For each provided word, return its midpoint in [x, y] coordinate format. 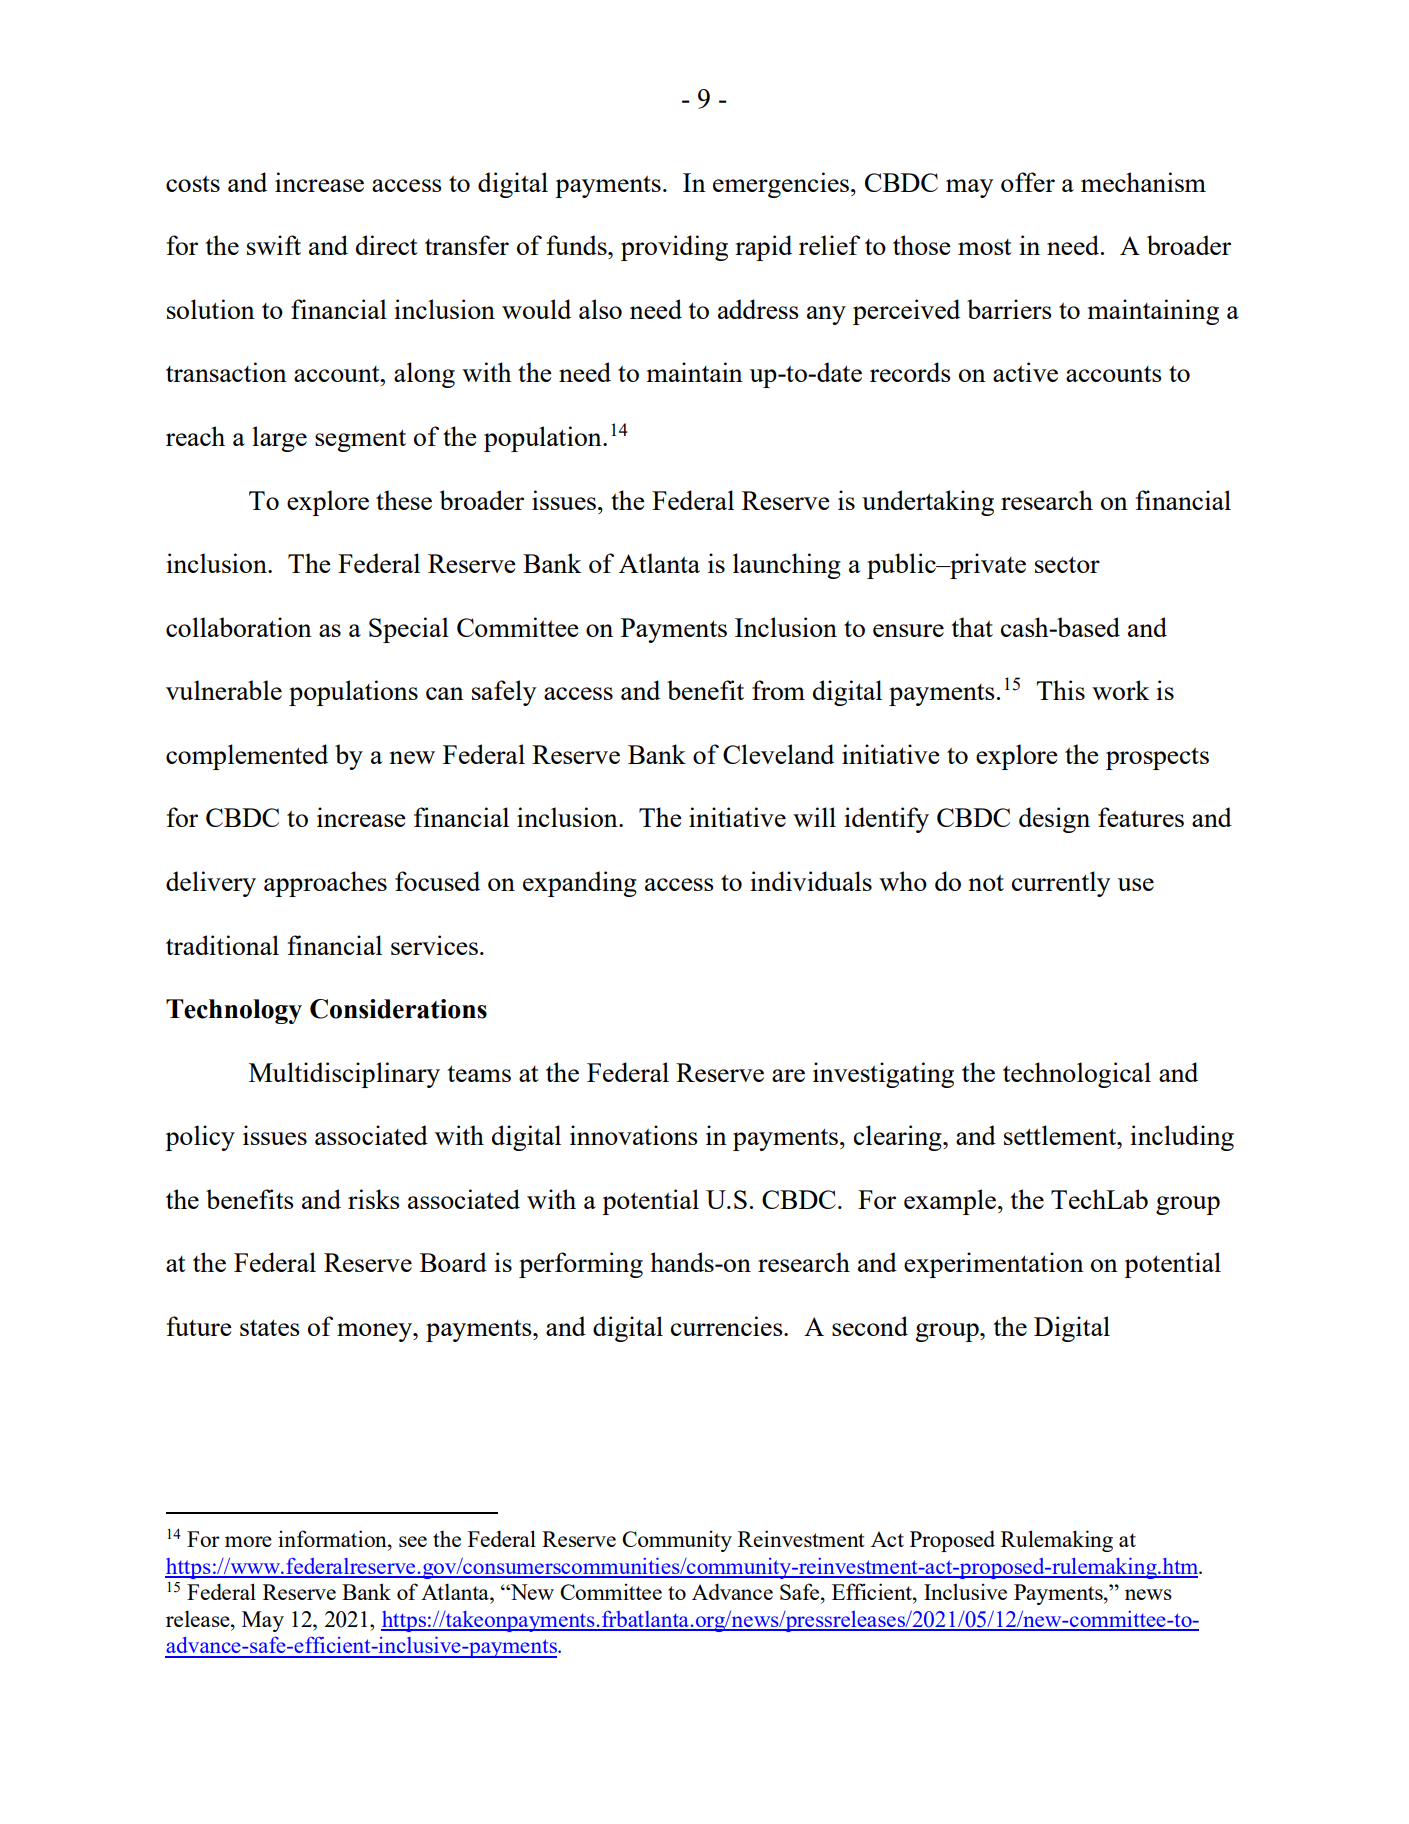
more [248, 1541]
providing [674, 248]
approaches [325, 884]
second [870, 1326]
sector [1067, 564]
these [404, 500]
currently [1061, 884]
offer [1028, 182]
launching [787, 566]
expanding [580, 884]
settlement [1061, 1135]
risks [374, 1199]
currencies [728, 1326]
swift [274, 245]
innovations [634, 1135]
